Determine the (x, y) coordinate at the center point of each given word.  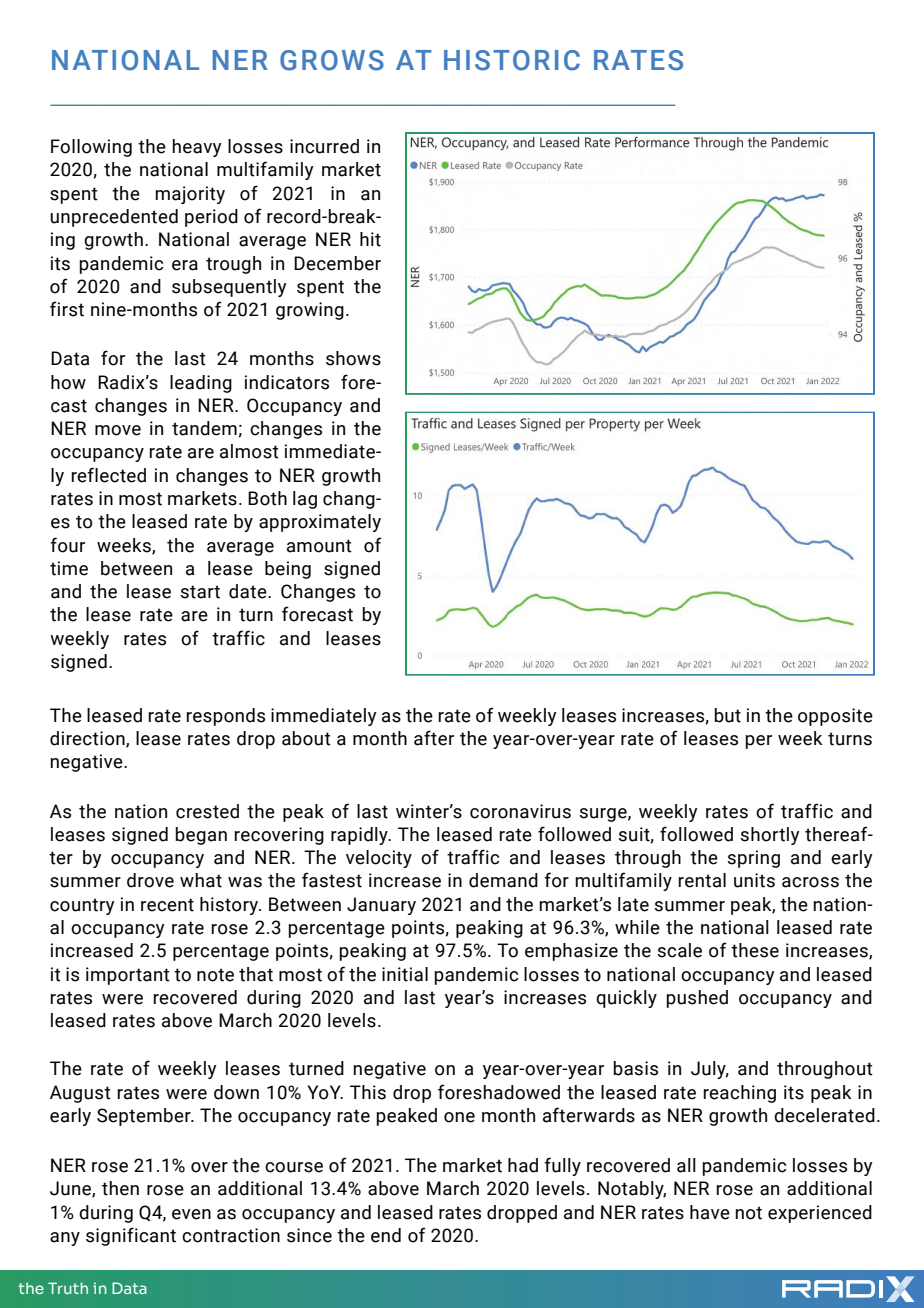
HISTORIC (512, 60)
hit (370, 239)
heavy (197, 148)
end (386, 1235)
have (710, 1212)
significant (131, 1236)
